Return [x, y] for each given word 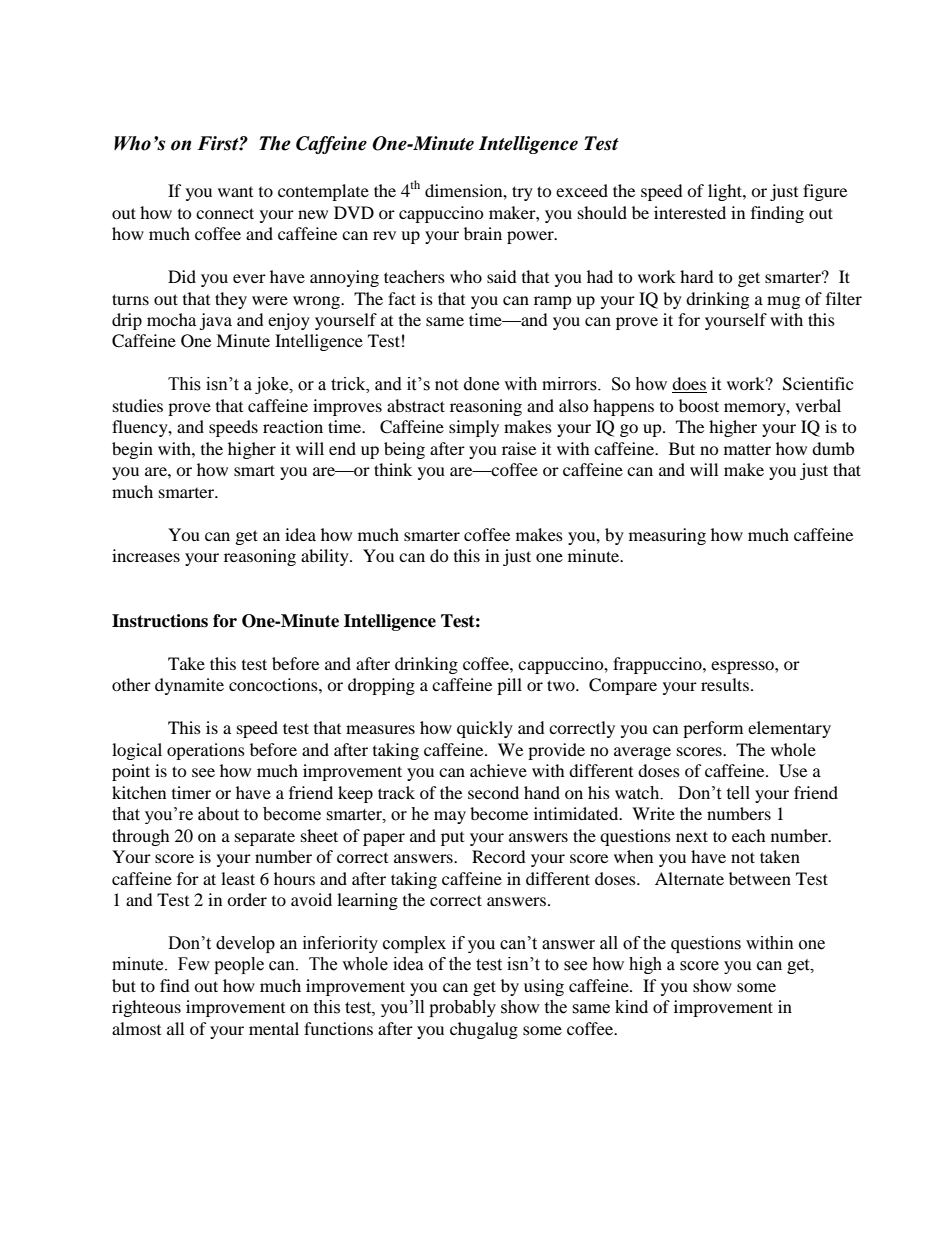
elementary [789, 729]
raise [519, 448]
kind [631, 1006]
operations [206, 751]
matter [747, 449]
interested [690, 212]
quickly [485, 729]
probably [462, 1008]
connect [225, 213]
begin [132, 450]
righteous [146, 1008]
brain [483, 233]
